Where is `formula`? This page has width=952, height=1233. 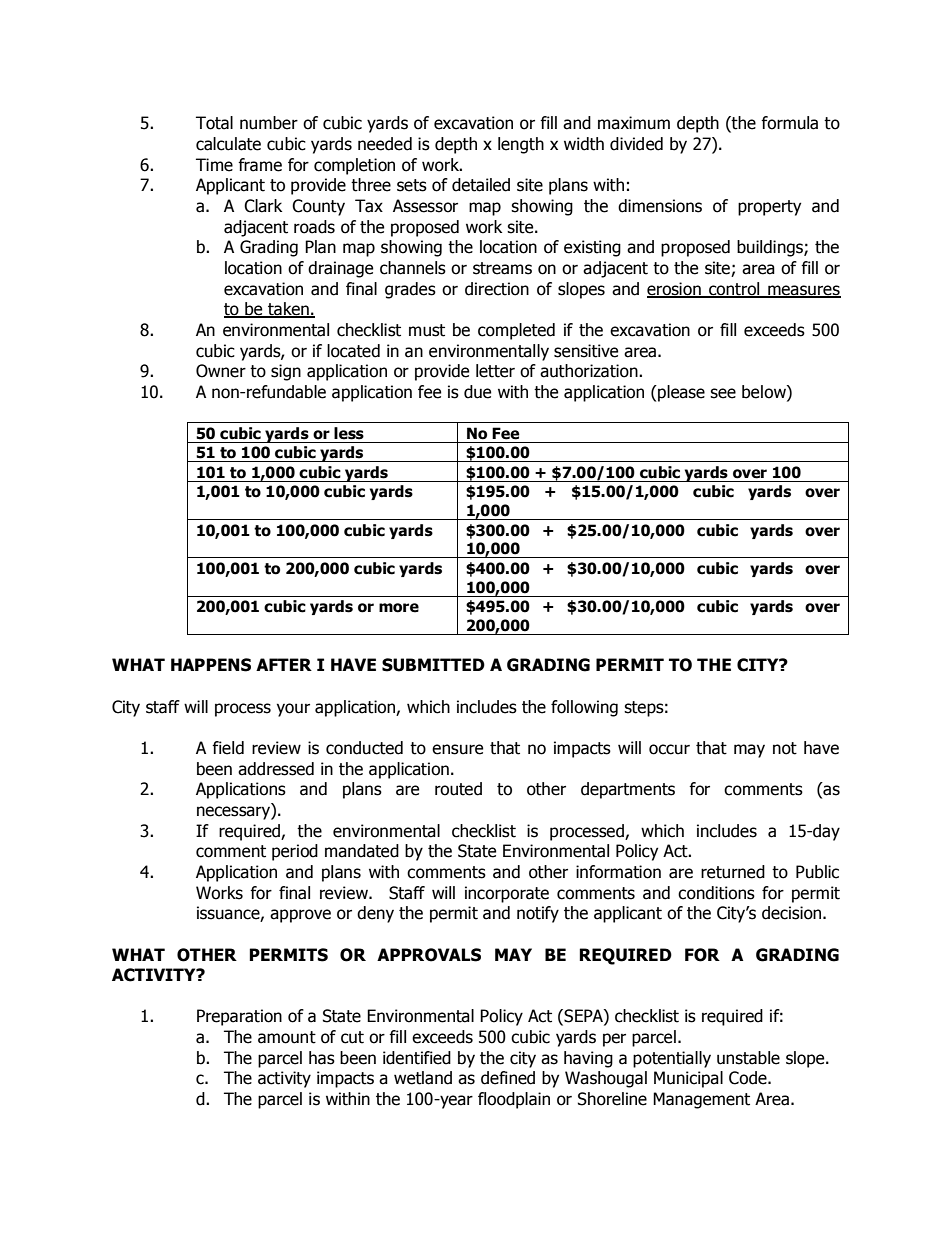
formula is located at coordinates (789, 123).
